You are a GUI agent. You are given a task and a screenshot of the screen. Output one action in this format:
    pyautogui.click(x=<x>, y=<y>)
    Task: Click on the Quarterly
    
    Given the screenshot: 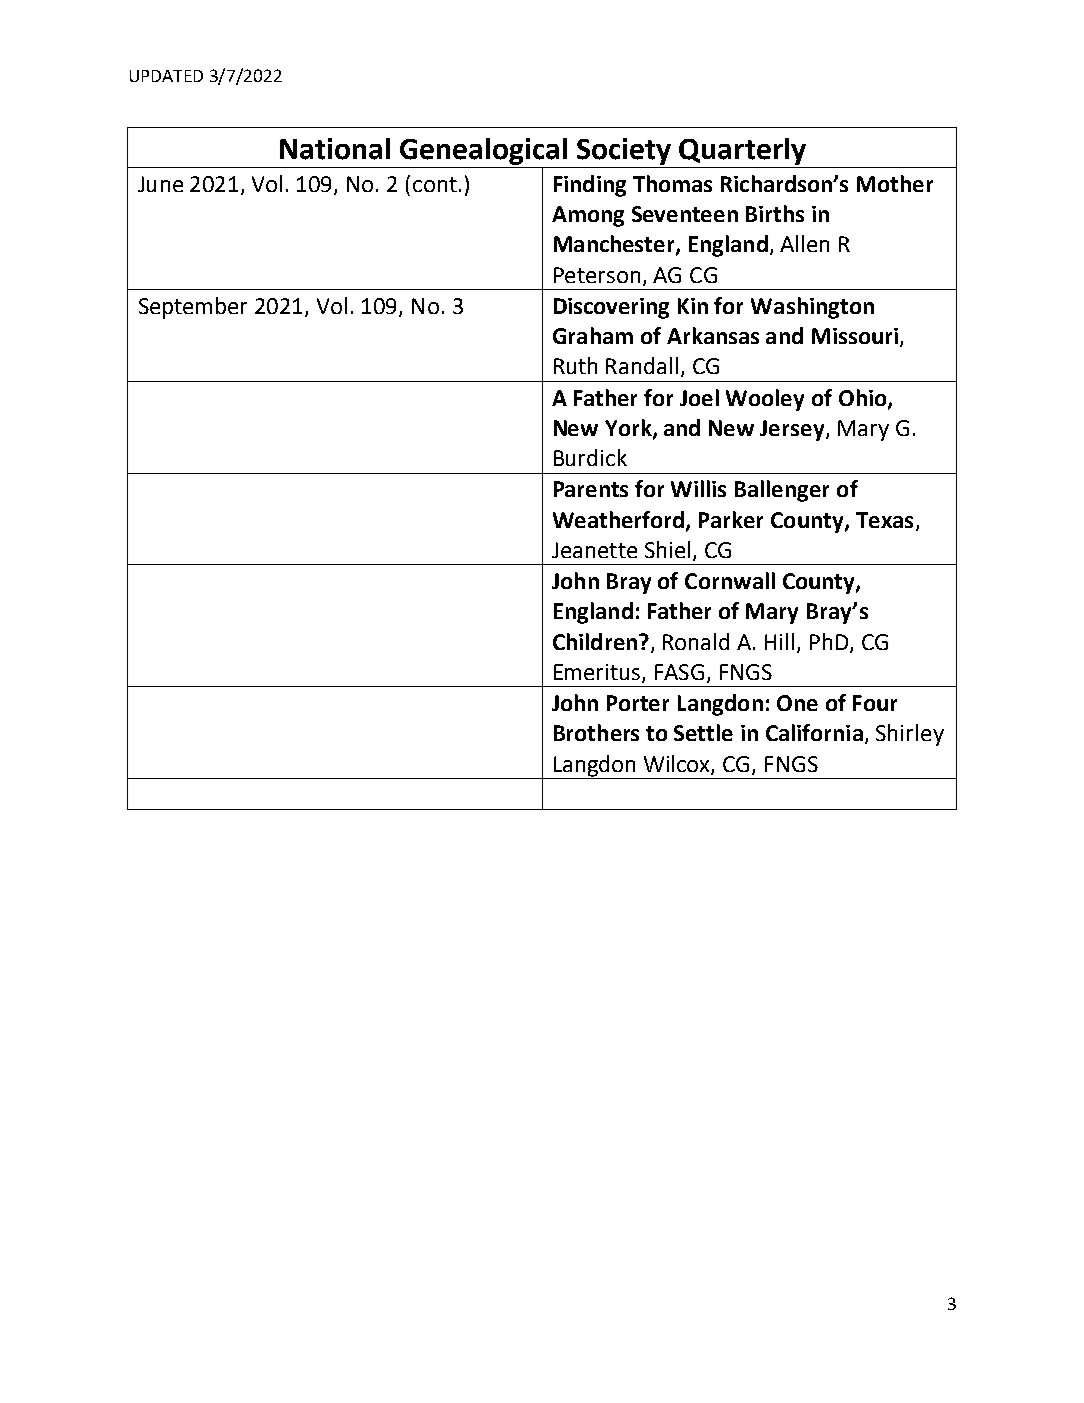 What is the action you would take?
    pyautogui.click(x=742, y=151)
